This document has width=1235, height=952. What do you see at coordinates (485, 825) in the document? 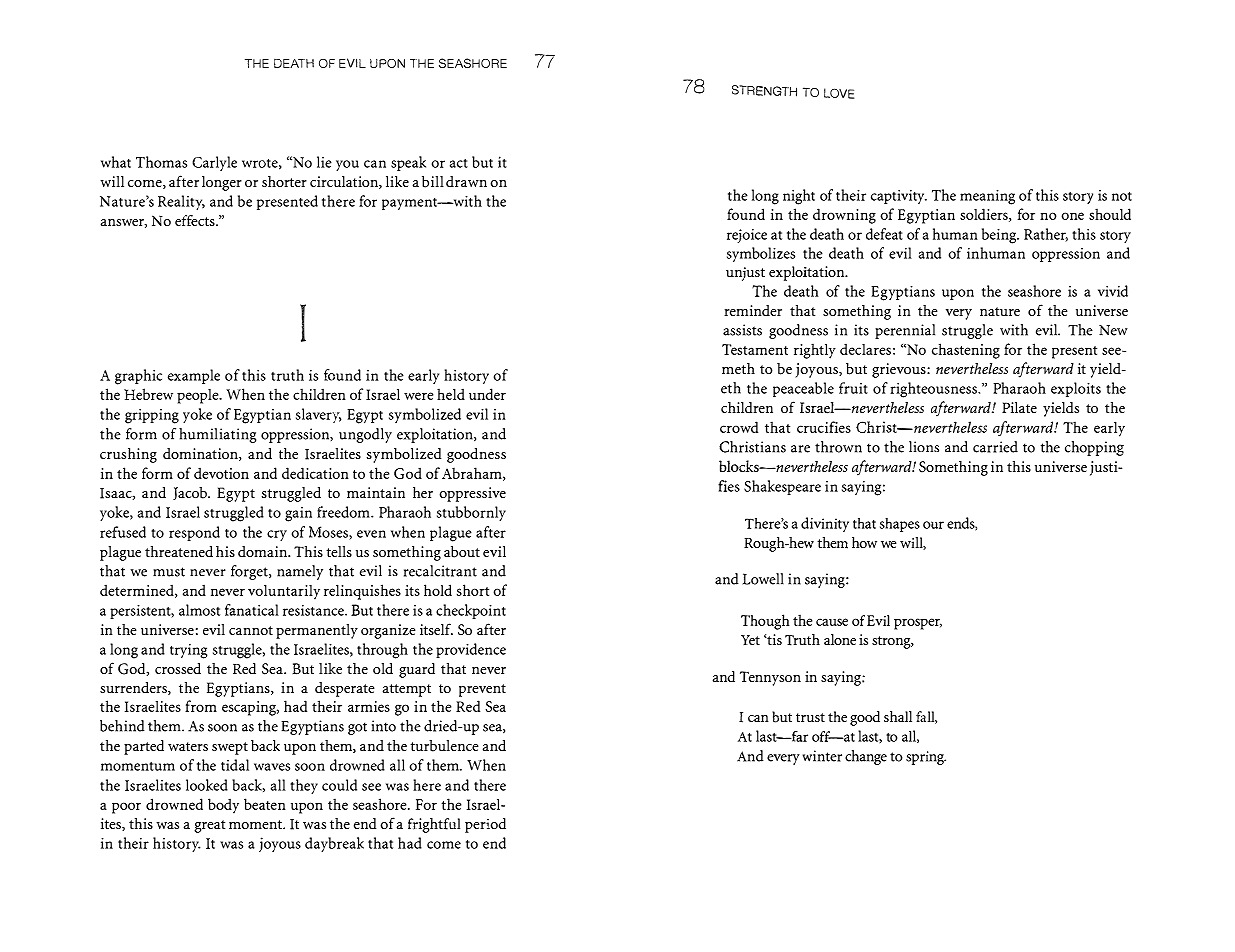
I see `period` at bounding box center [485, 825].
